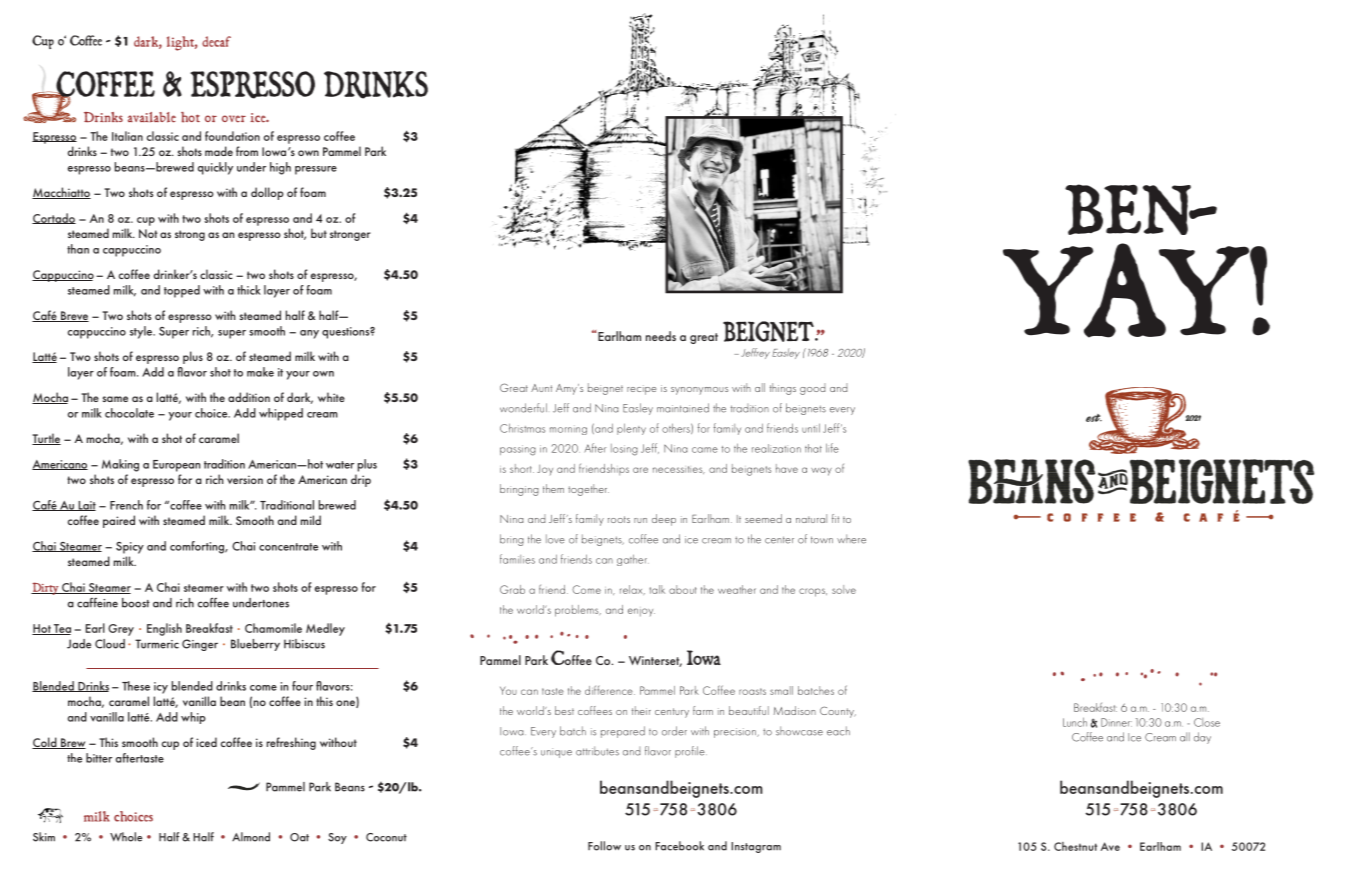  Describe the element at coordinates (176, 466) in the document. I see `European` at that location.
